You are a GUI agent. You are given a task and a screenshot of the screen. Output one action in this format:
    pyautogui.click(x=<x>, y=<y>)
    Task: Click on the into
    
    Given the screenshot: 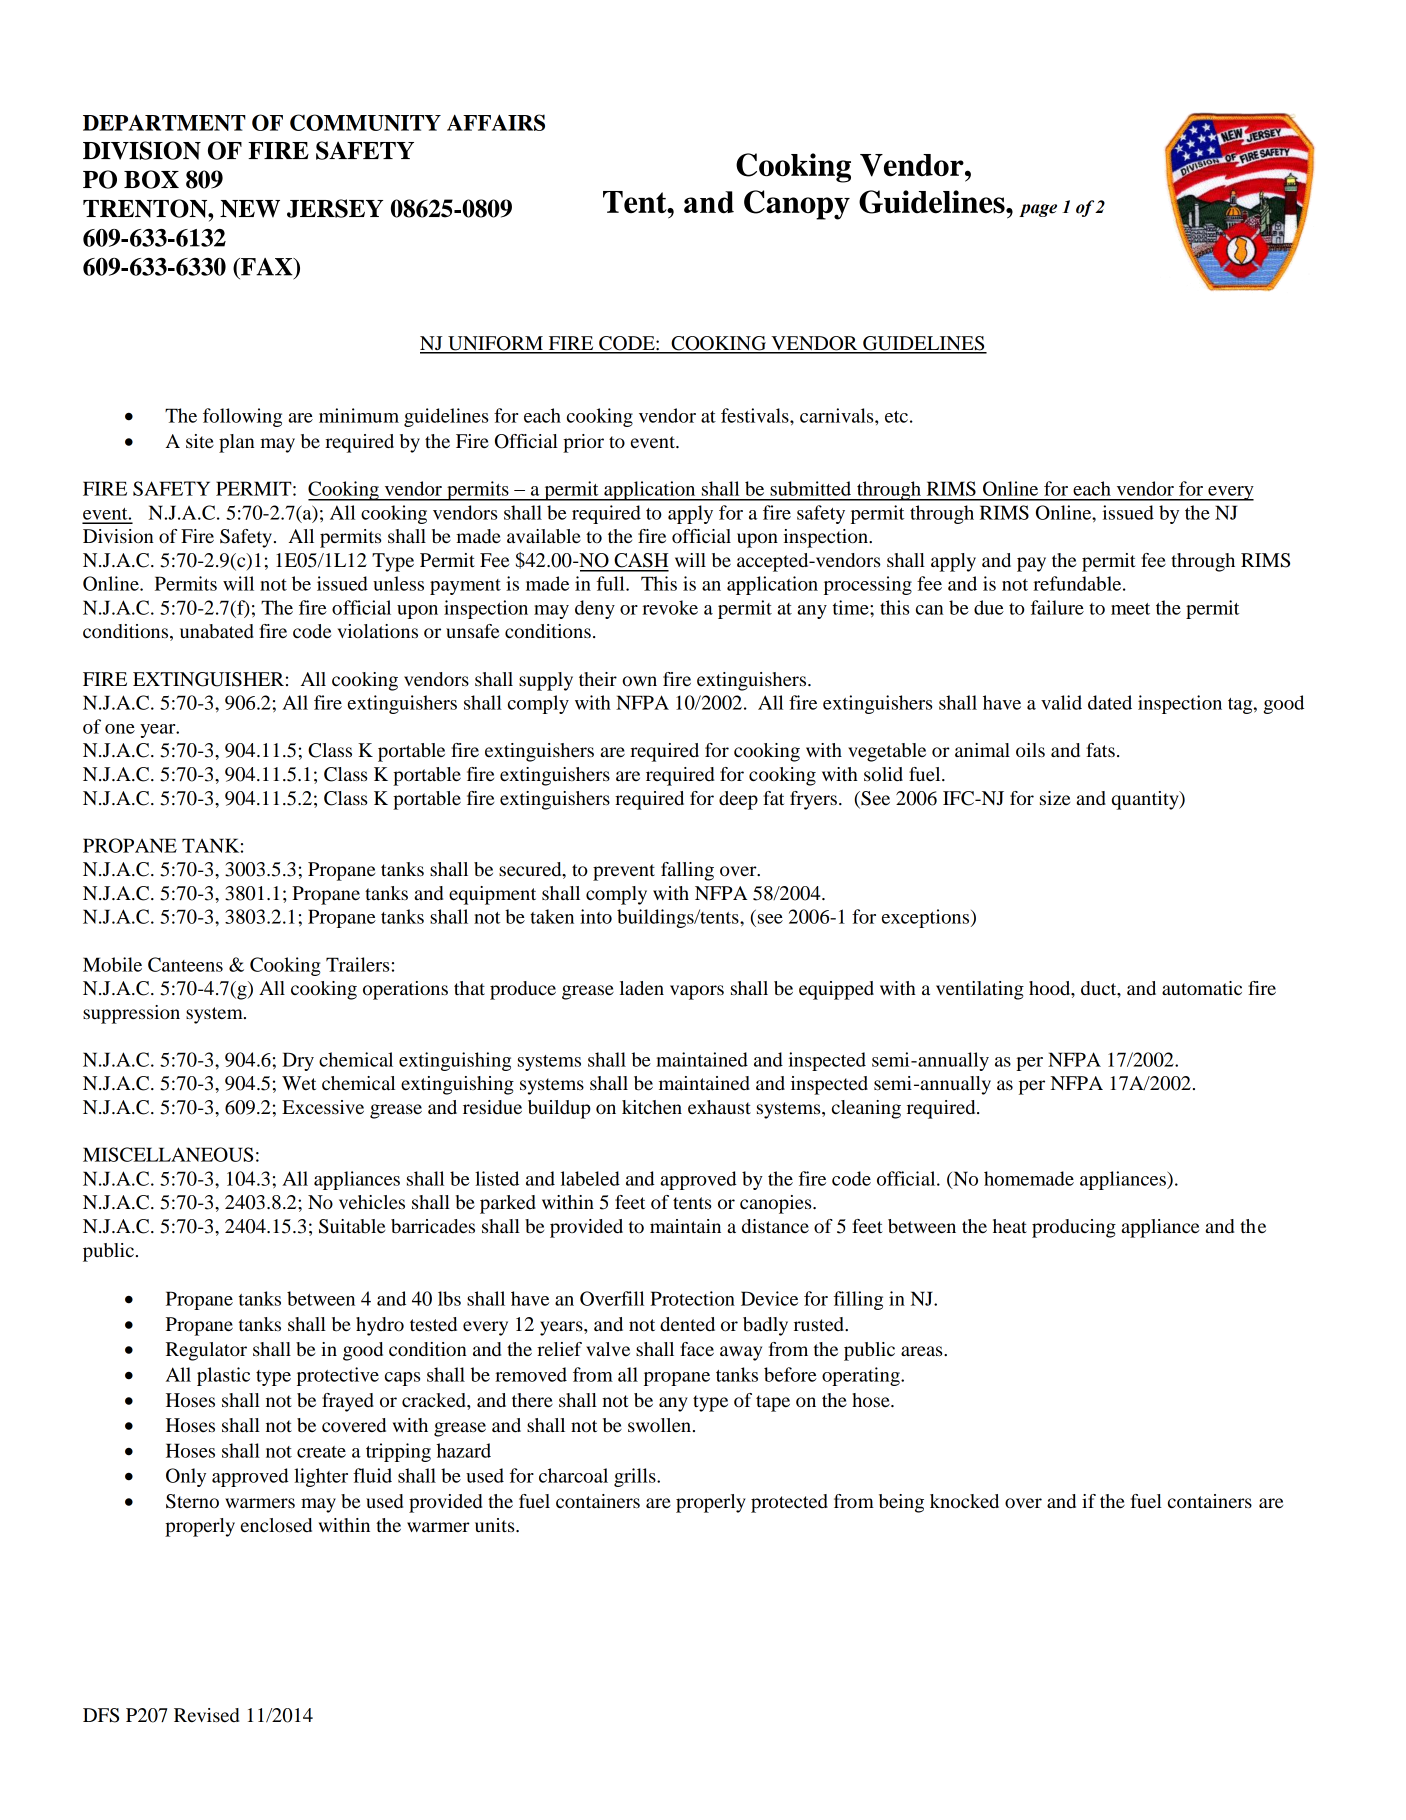 What is the action you would take?
    pyautogui.click(x=596, y=916)
